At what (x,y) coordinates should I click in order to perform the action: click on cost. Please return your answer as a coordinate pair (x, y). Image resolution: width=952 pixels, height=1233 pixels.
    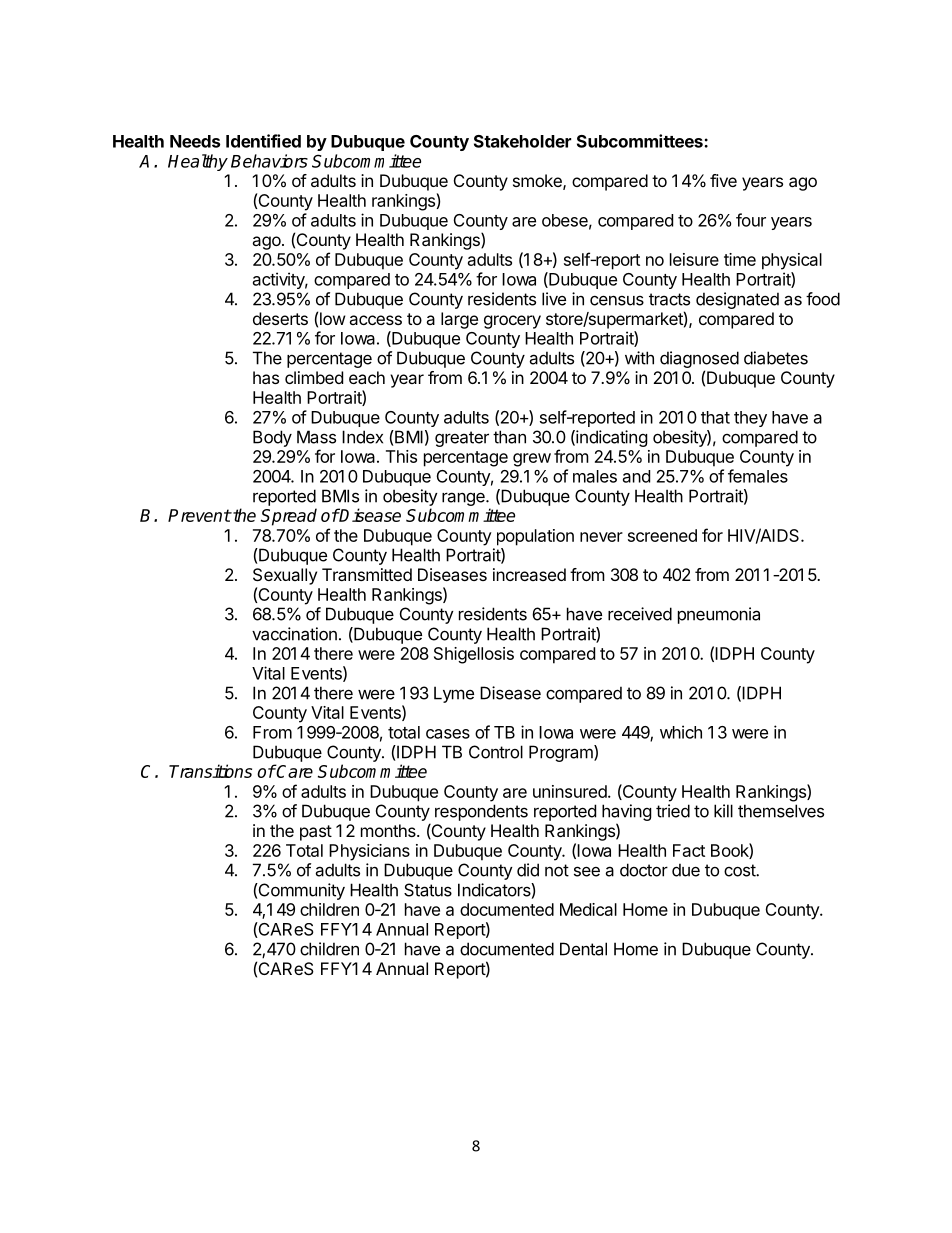
    Looking at the image, I should click on (740, 870).
